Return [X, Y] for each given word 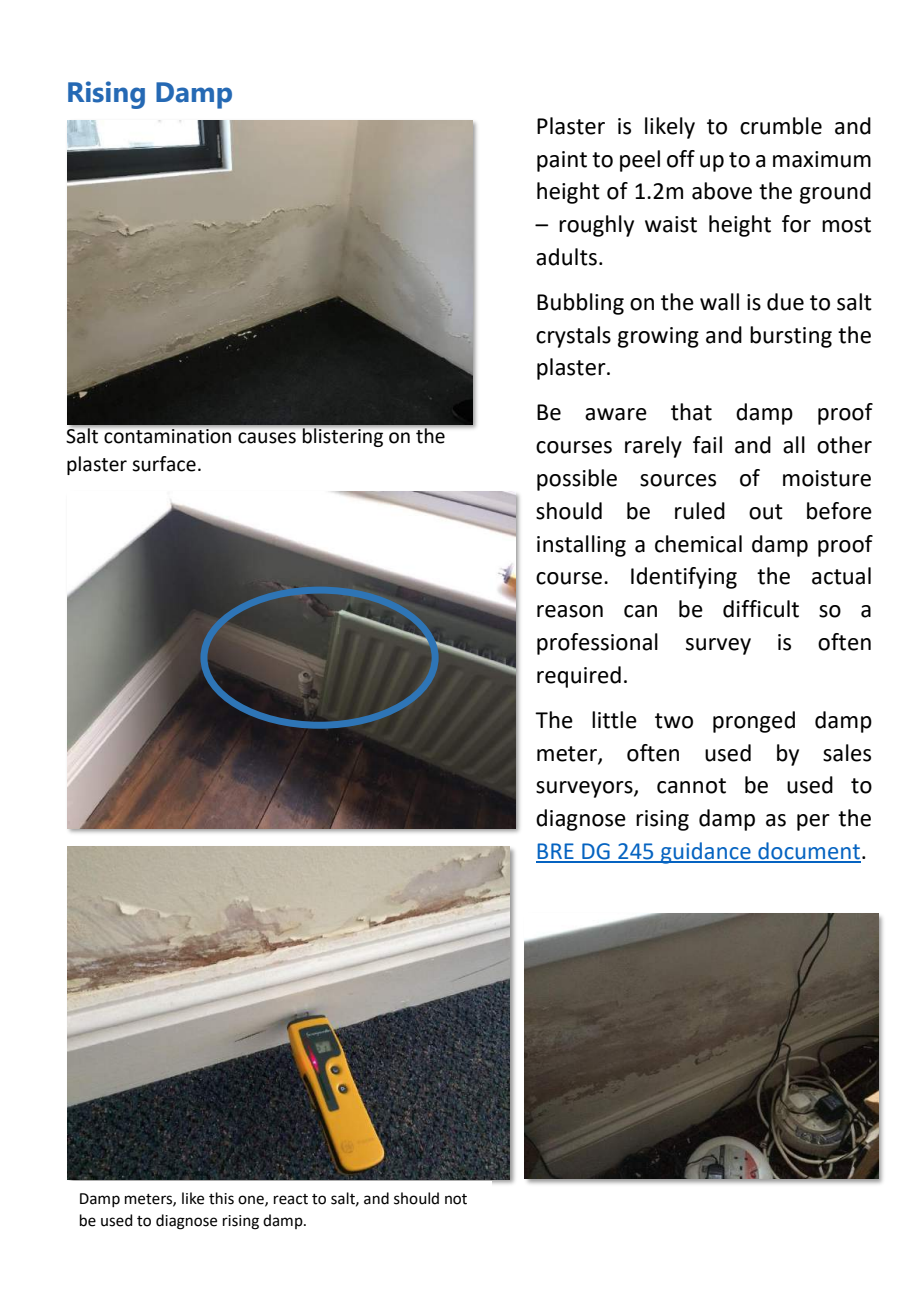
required [579, 677]
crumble [781, 126]
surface [164, 464]
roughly [596, 226]
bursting [791, 337]
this [221, 1198]
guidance [706, 853]
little [614, 720]
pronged [754, 722]
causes [267, 438]
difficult [761, 609]
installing [581, 546]
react [291, 1199]
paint [562, 161]
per [813, 822]
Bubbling [580, 304]
